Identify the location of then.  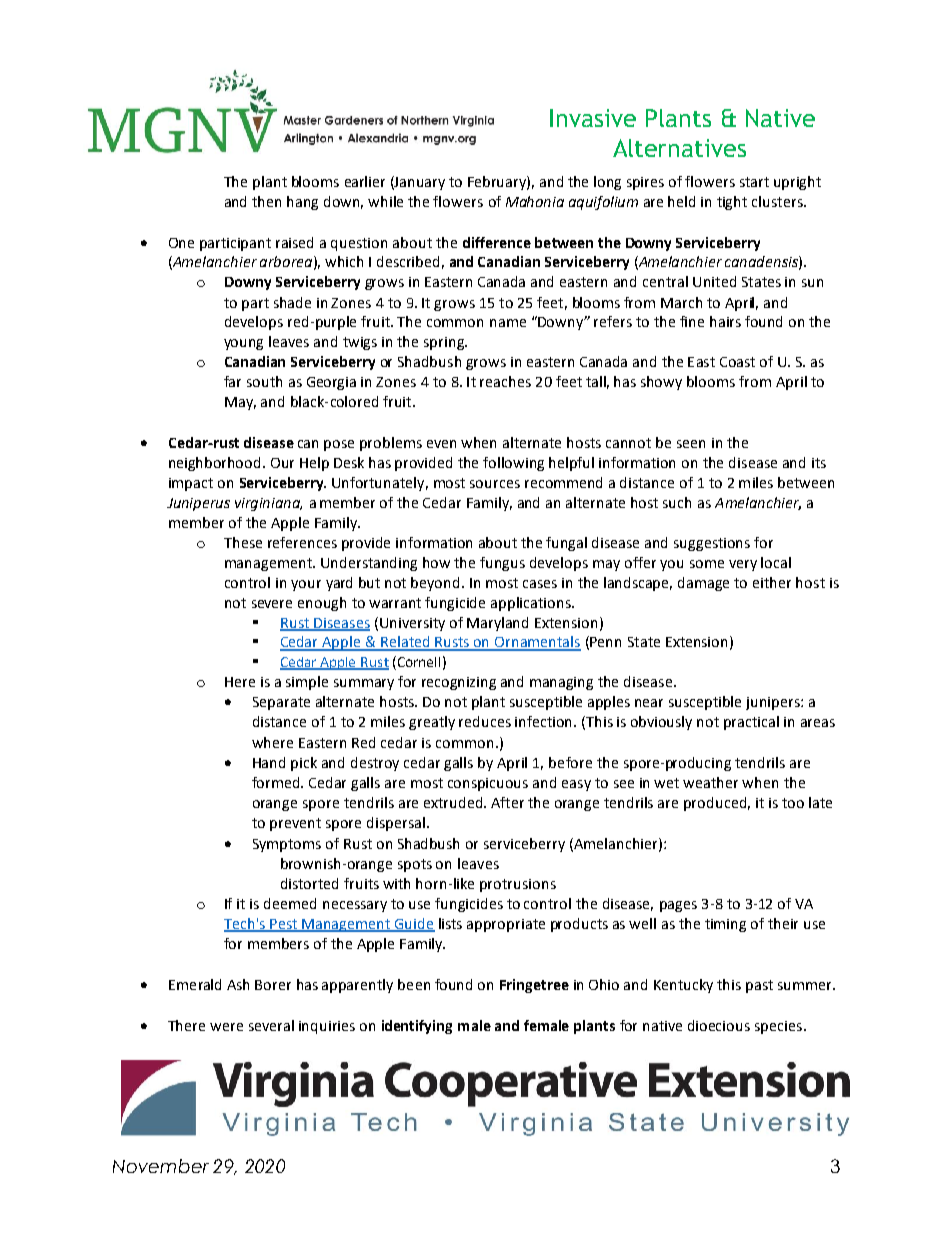
(266, 201).
